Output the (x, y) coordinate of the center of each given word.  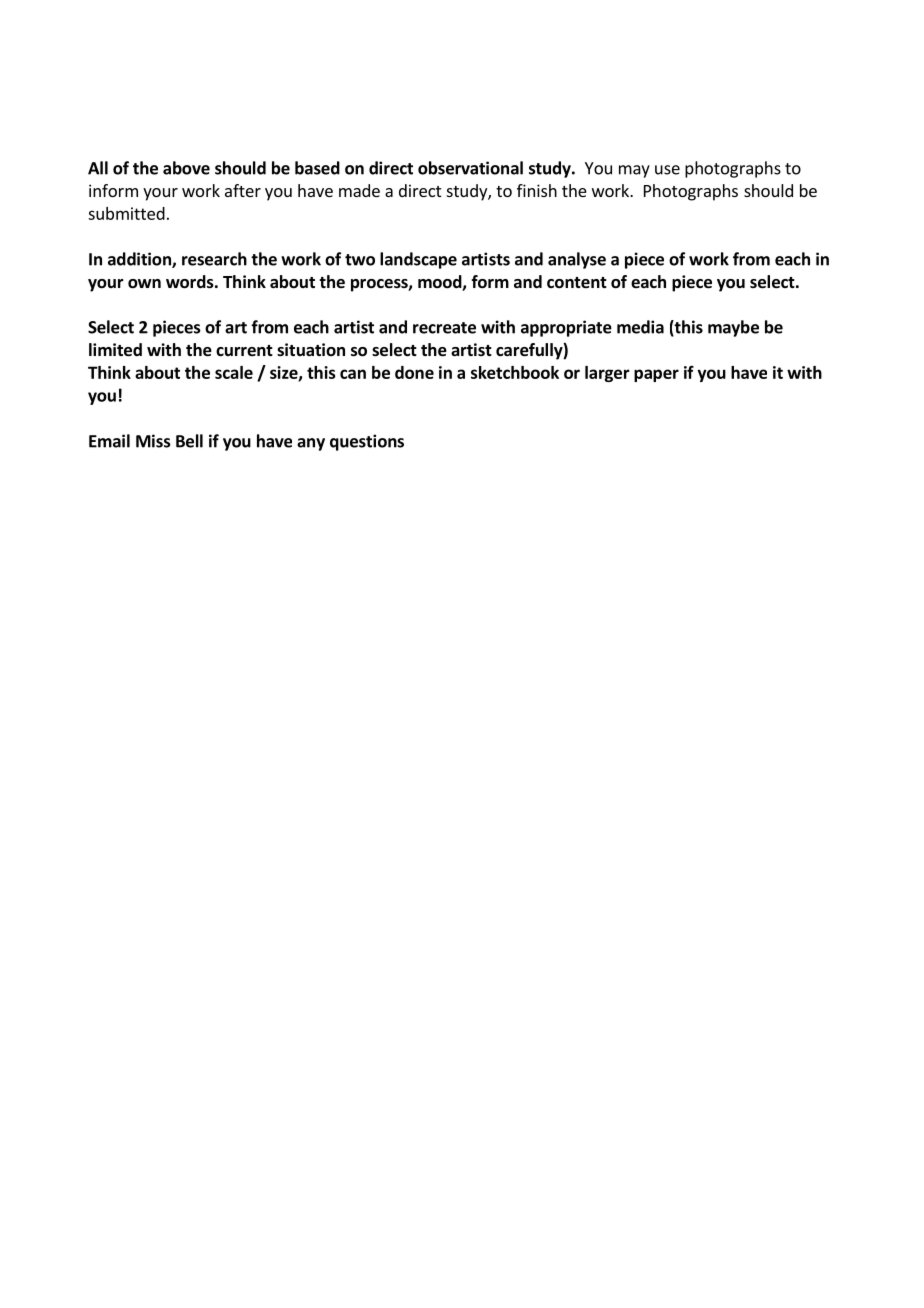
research (214, 259)
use (667, 170)
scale (234, 372)
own (144, 284)
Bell (189, 441)
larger (607, 374)
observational (470, 168)
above (186, 168)
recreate (444, 328)
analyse (577, 260)
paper (656, 375)
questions (367, 442)
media (640, 327)
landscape (418, 260)
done (414, 372)
